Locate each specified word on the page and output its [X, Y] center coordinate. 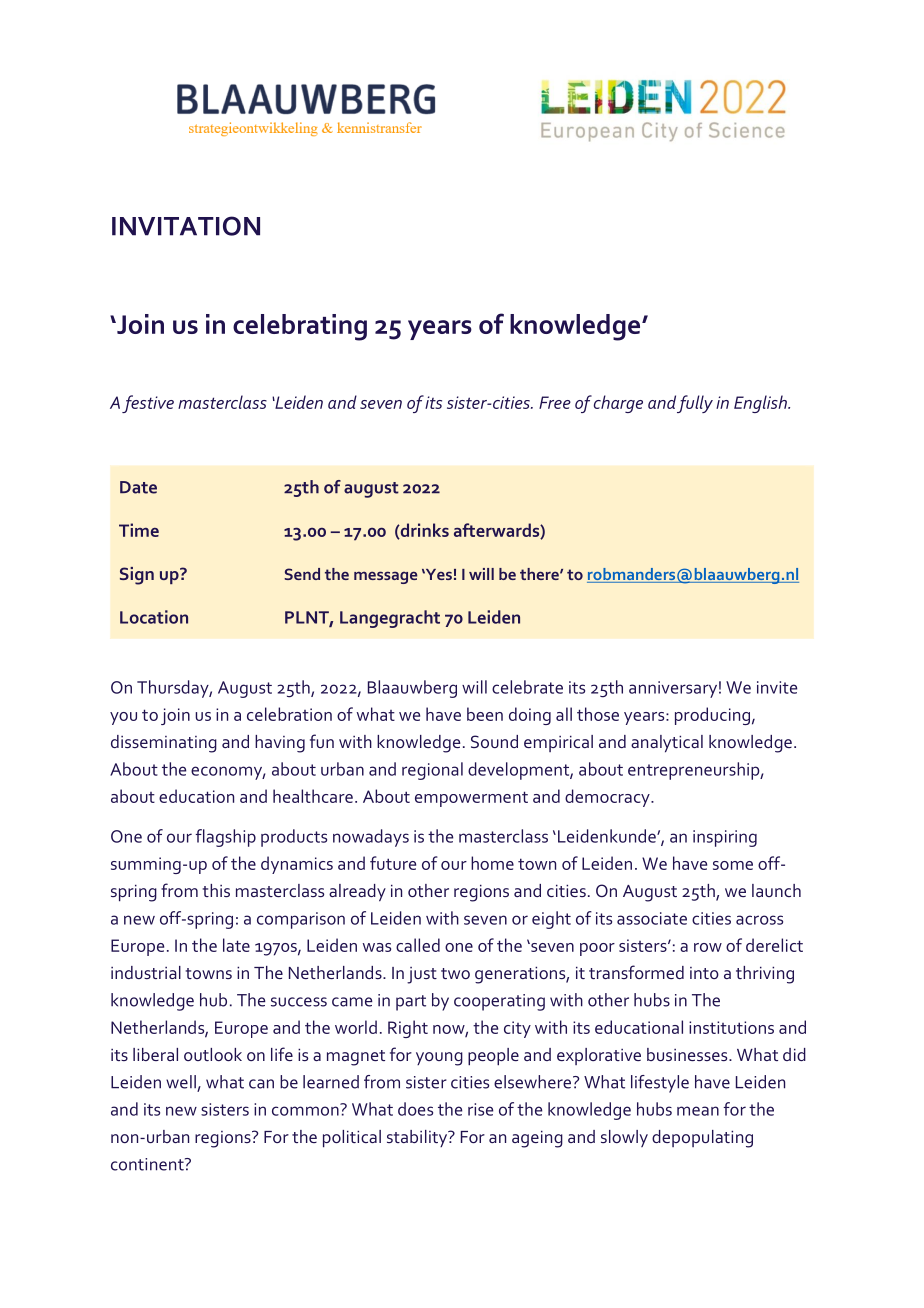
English [761, 404]
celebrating [300, 327]
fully [695, 404]
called [418, 945]
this [216, 890]
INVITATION [186, 226]
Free [555, 402]
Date [138, 487]
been [485, 714]
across [759, 920]
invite [777, 687]
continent [148, 1164]
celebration [289, 714]
